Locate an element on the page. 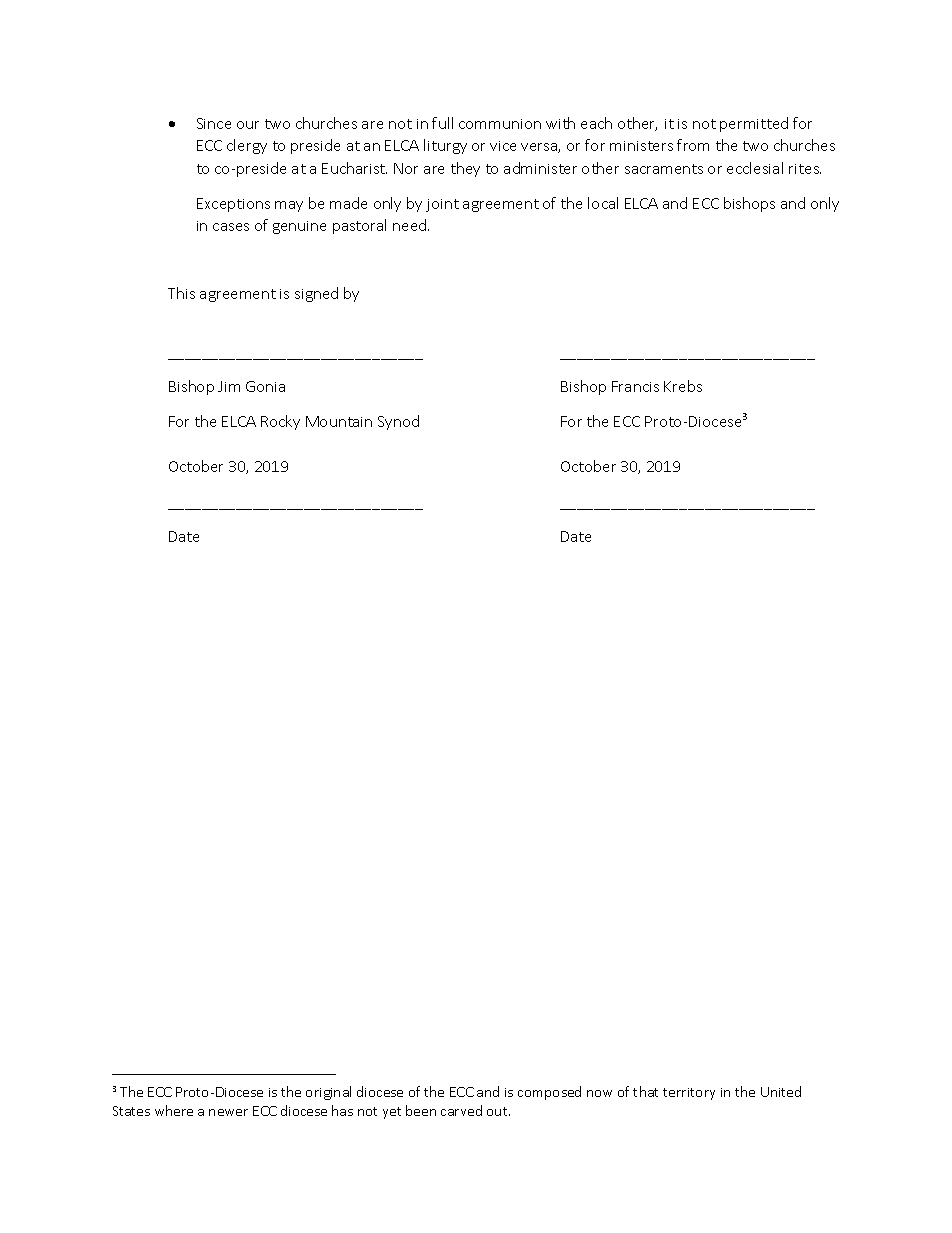 This image has height=1233, width=952. composed is located at coordinates (549, 1093).
